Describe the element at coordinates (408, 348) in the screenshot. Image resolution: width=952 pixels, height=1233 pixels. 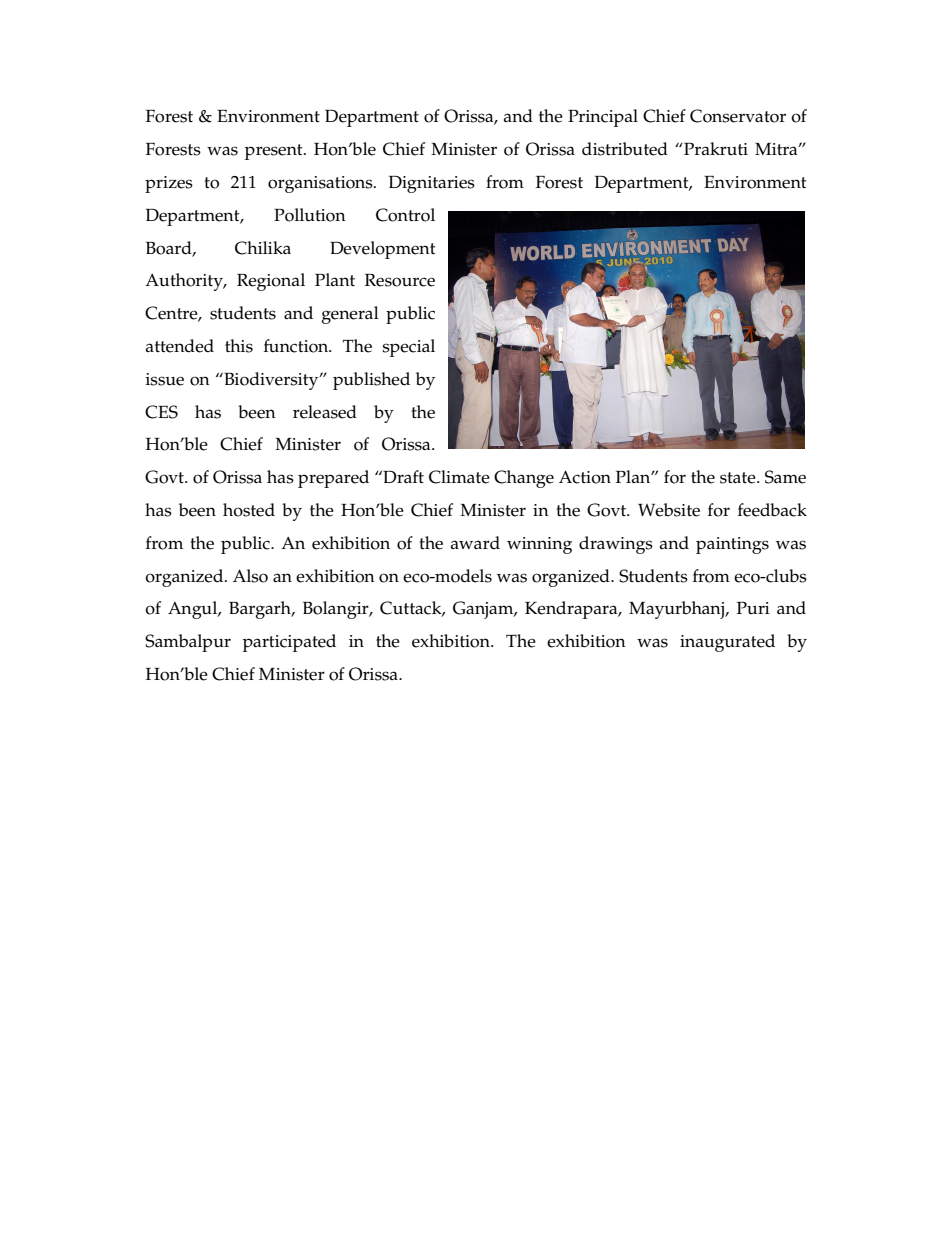
I see `special` at that location.
